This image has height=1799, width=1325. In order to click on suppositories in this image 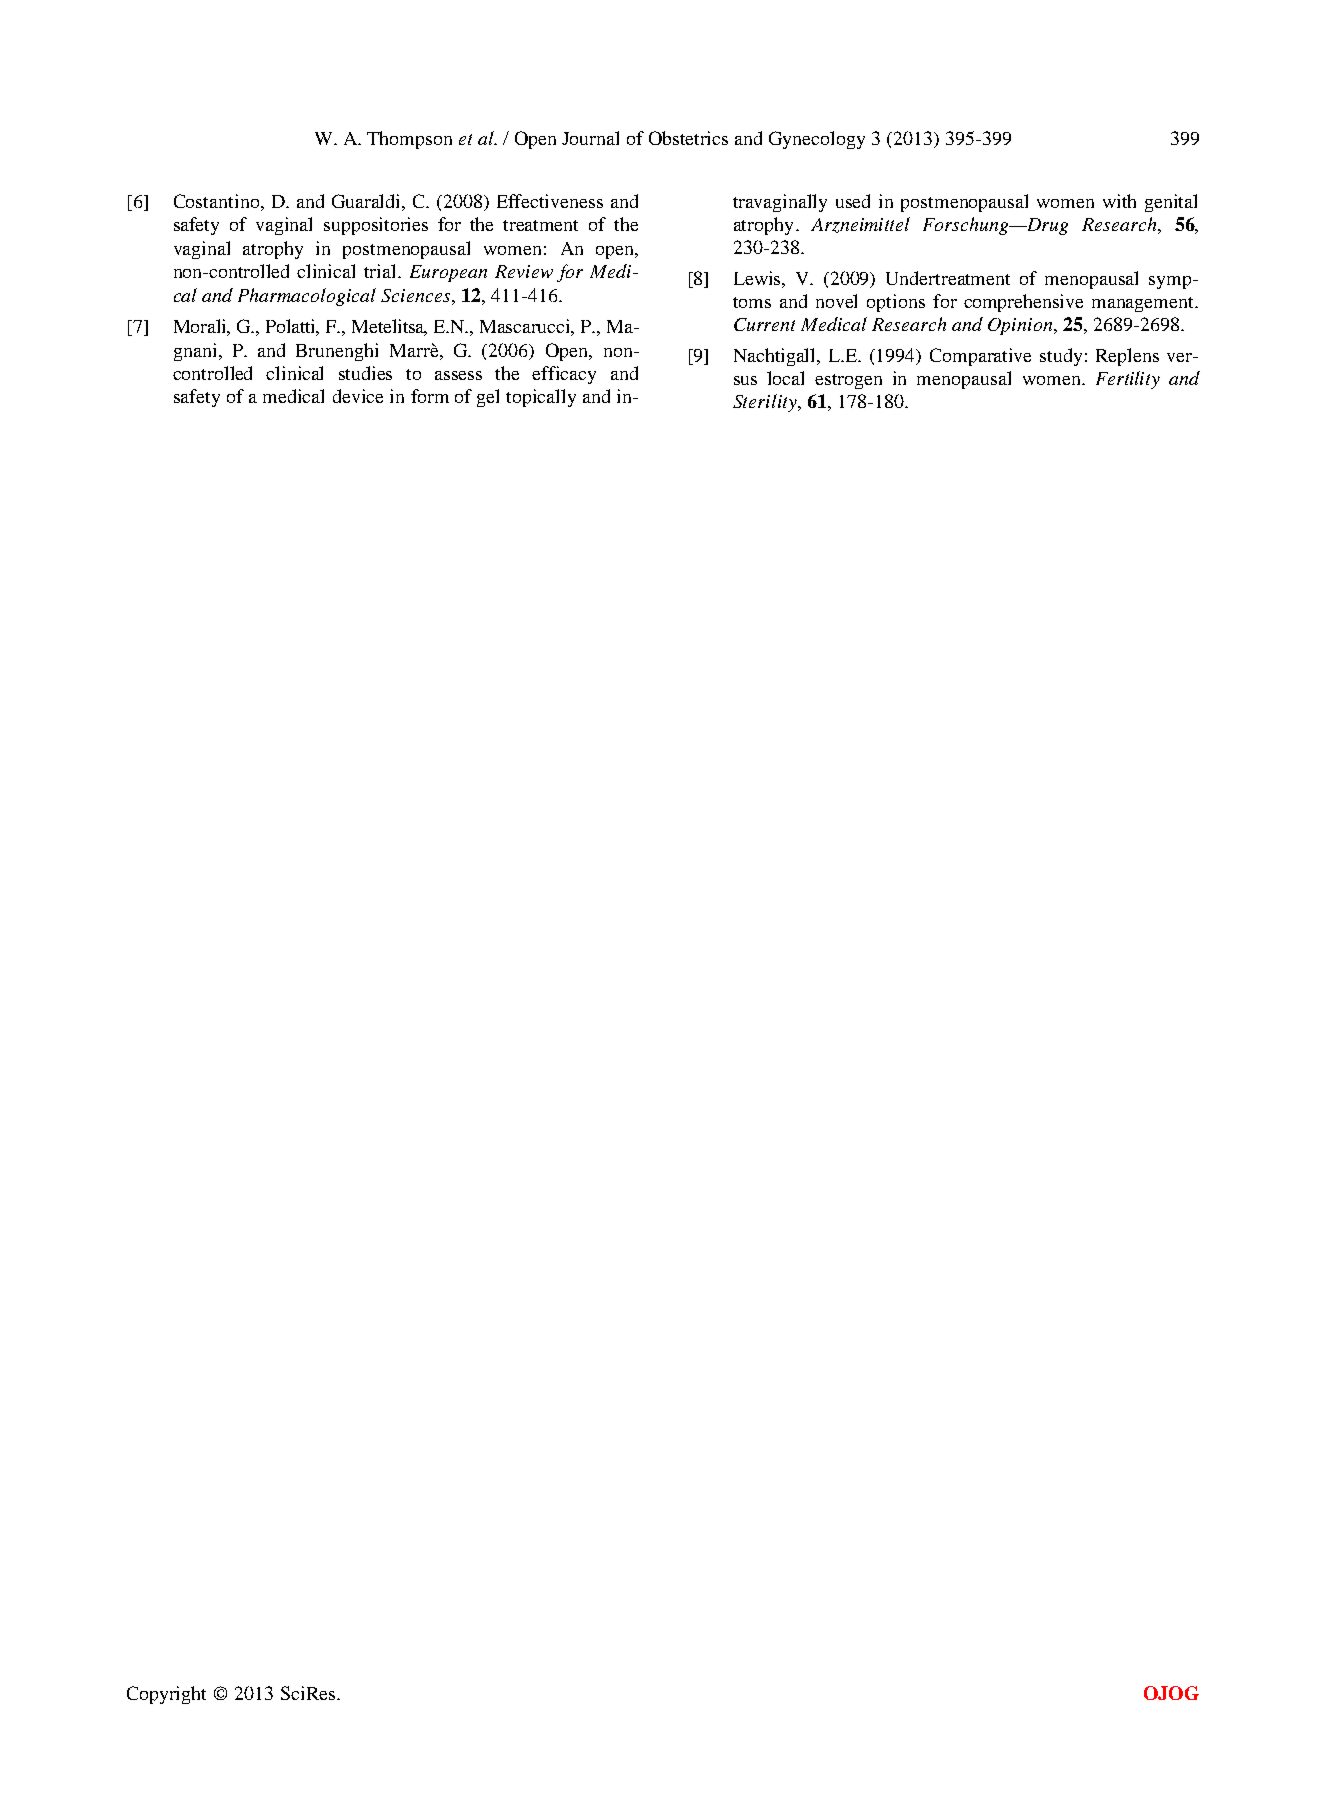, I will do `click(376, 226)`.
